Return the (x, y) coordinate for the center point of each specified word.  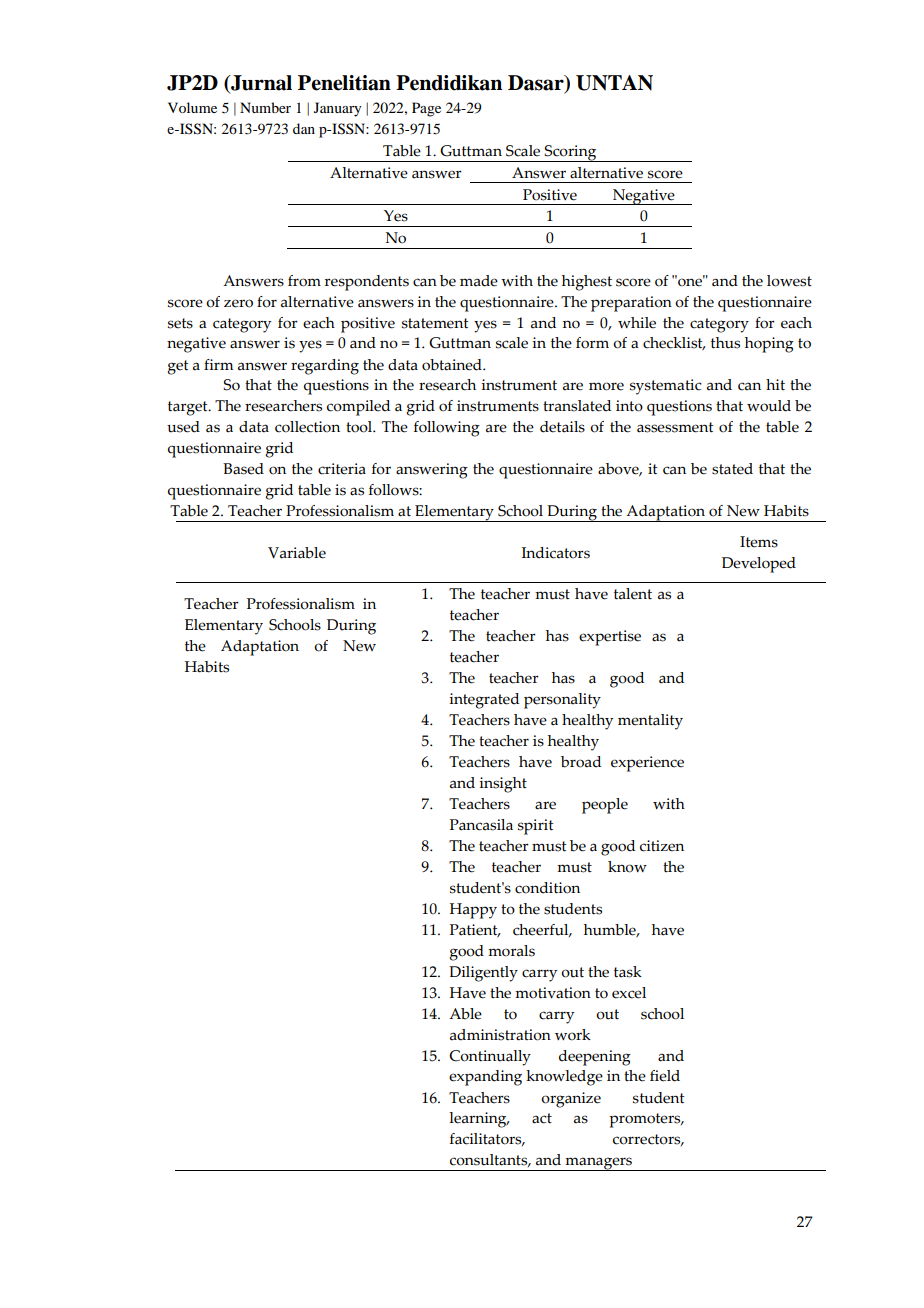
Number (265, 107)
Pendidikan (449, 83)
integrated (484, 701)
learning (479, 1120)
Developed (759, 565)
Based (243, 469)
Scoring (571, 153)
